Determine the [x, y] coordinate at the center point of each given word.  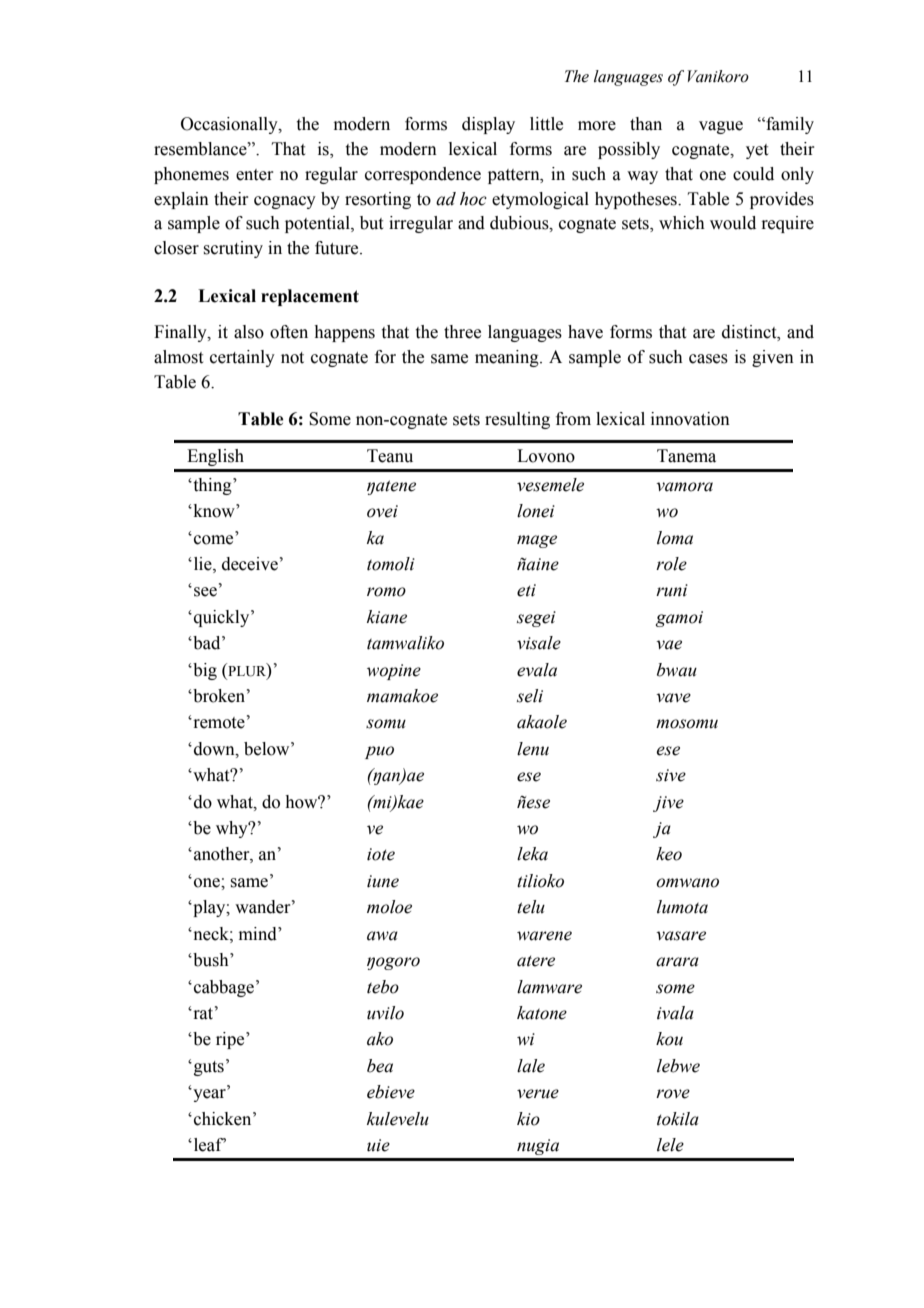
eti [526, 590]
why [233, 829]
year [209, 1095]
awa [382, 936]
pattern [515, 176]
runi [672, 590]
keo [669, 854]
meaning [508, 358]
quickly [223, 618]
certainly [242, 358]
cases [708, 359]
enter [255, 175]
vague [721, 127]
